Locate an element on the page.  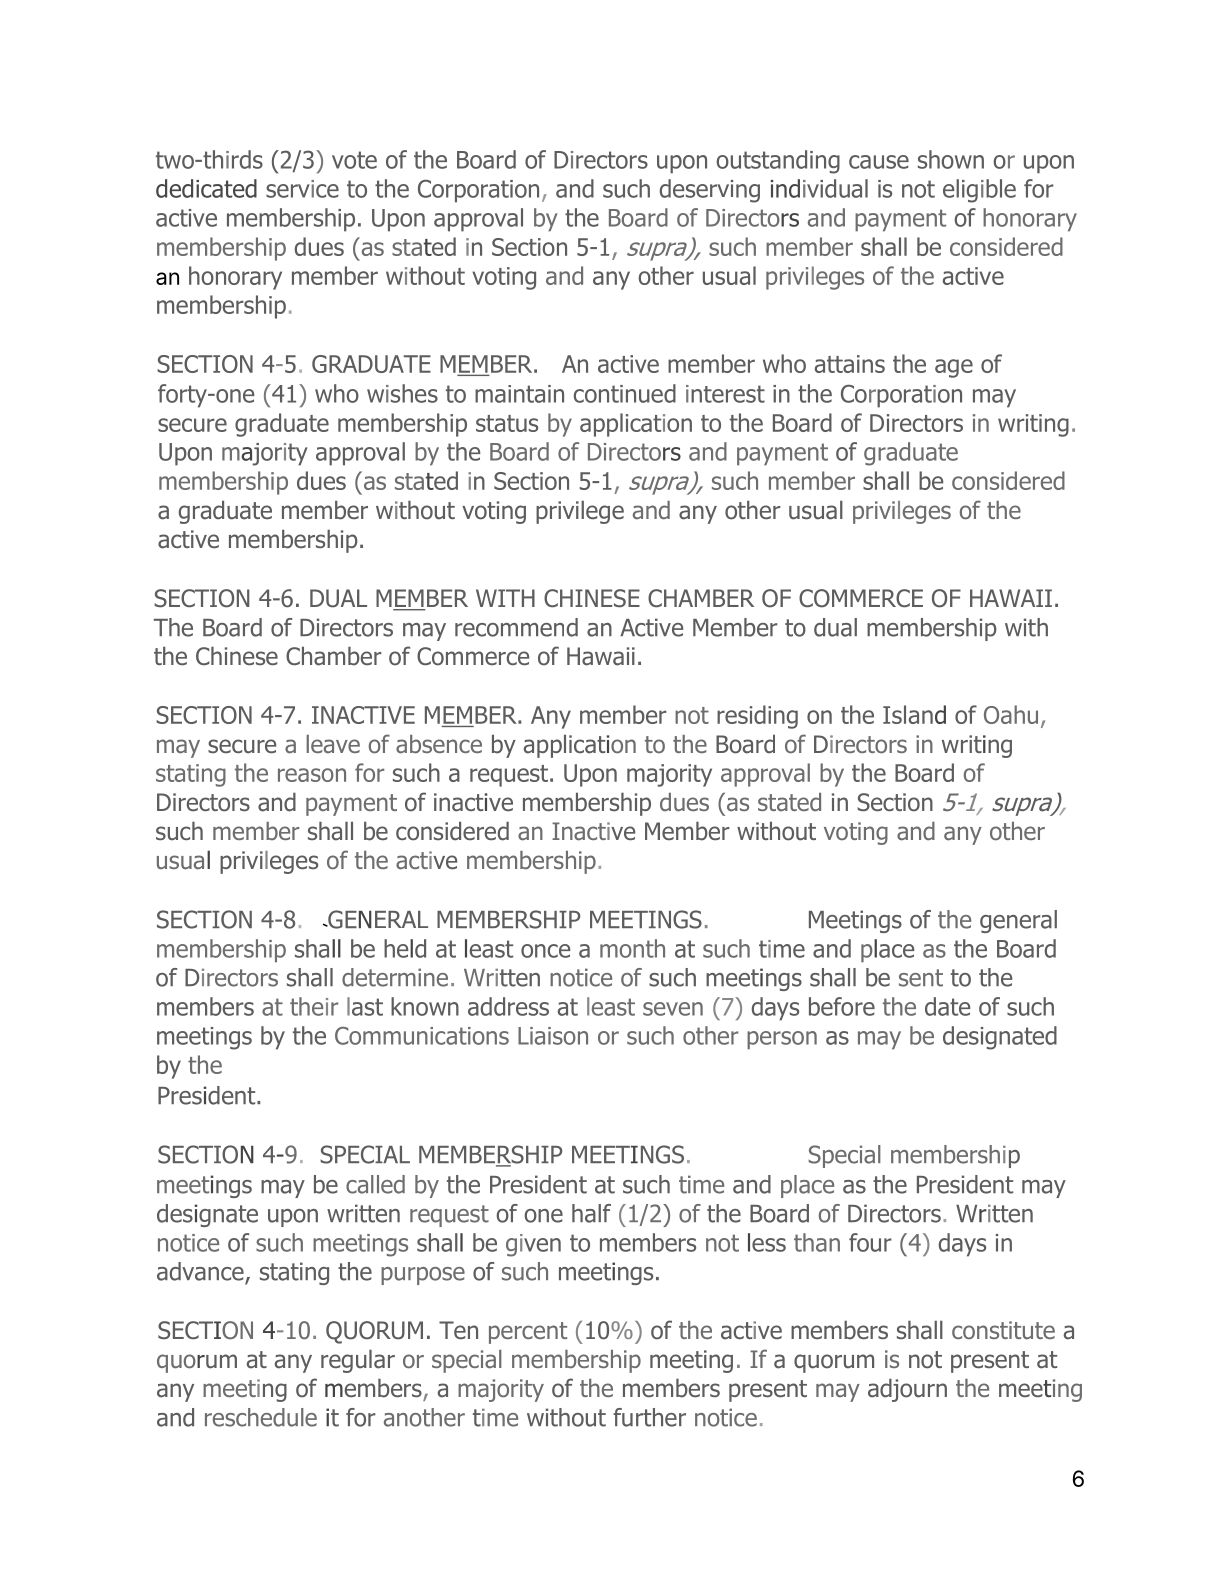
cause is located at coordinates (879, 162).
